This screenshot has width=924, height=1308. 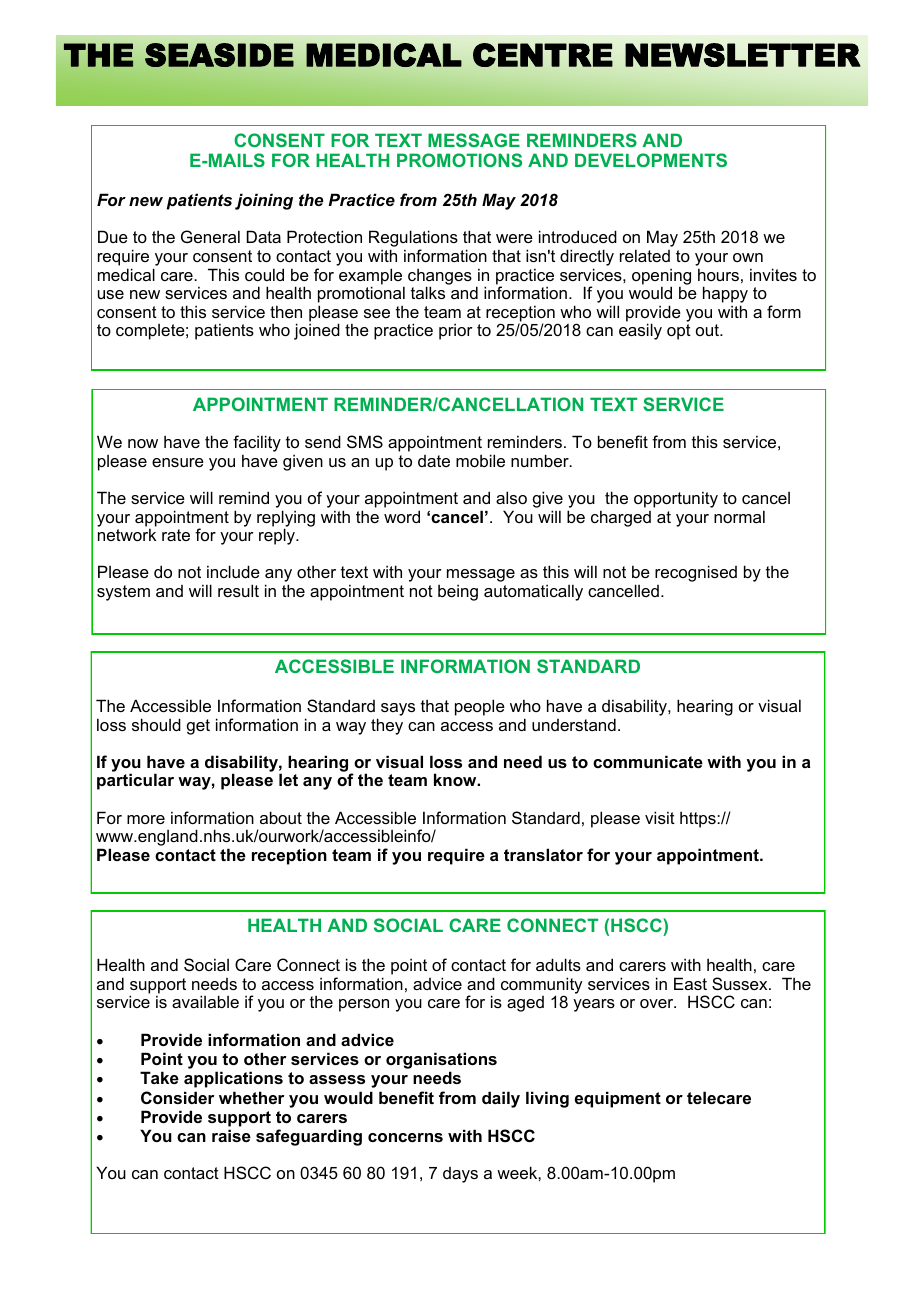 What do you see at coordinates (231, 1135) in the screenshot?
I see `raise` at bounding box center [231, 1135].
